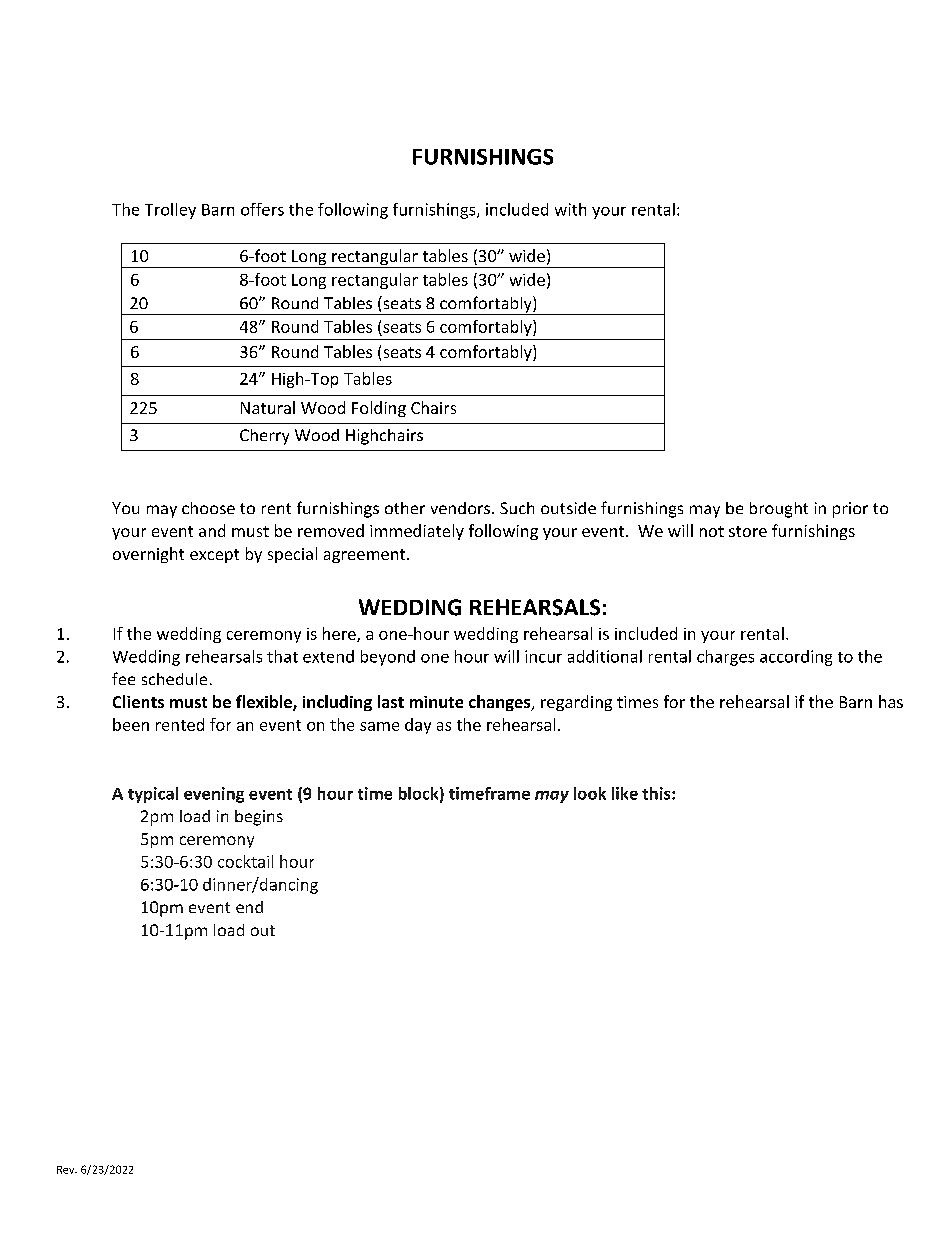 The height and width of the screenshot is (1233, 952). What do you see at coordinates (570, 209) in the screenshot?
I see `with` at bounding box center [570, 209].
